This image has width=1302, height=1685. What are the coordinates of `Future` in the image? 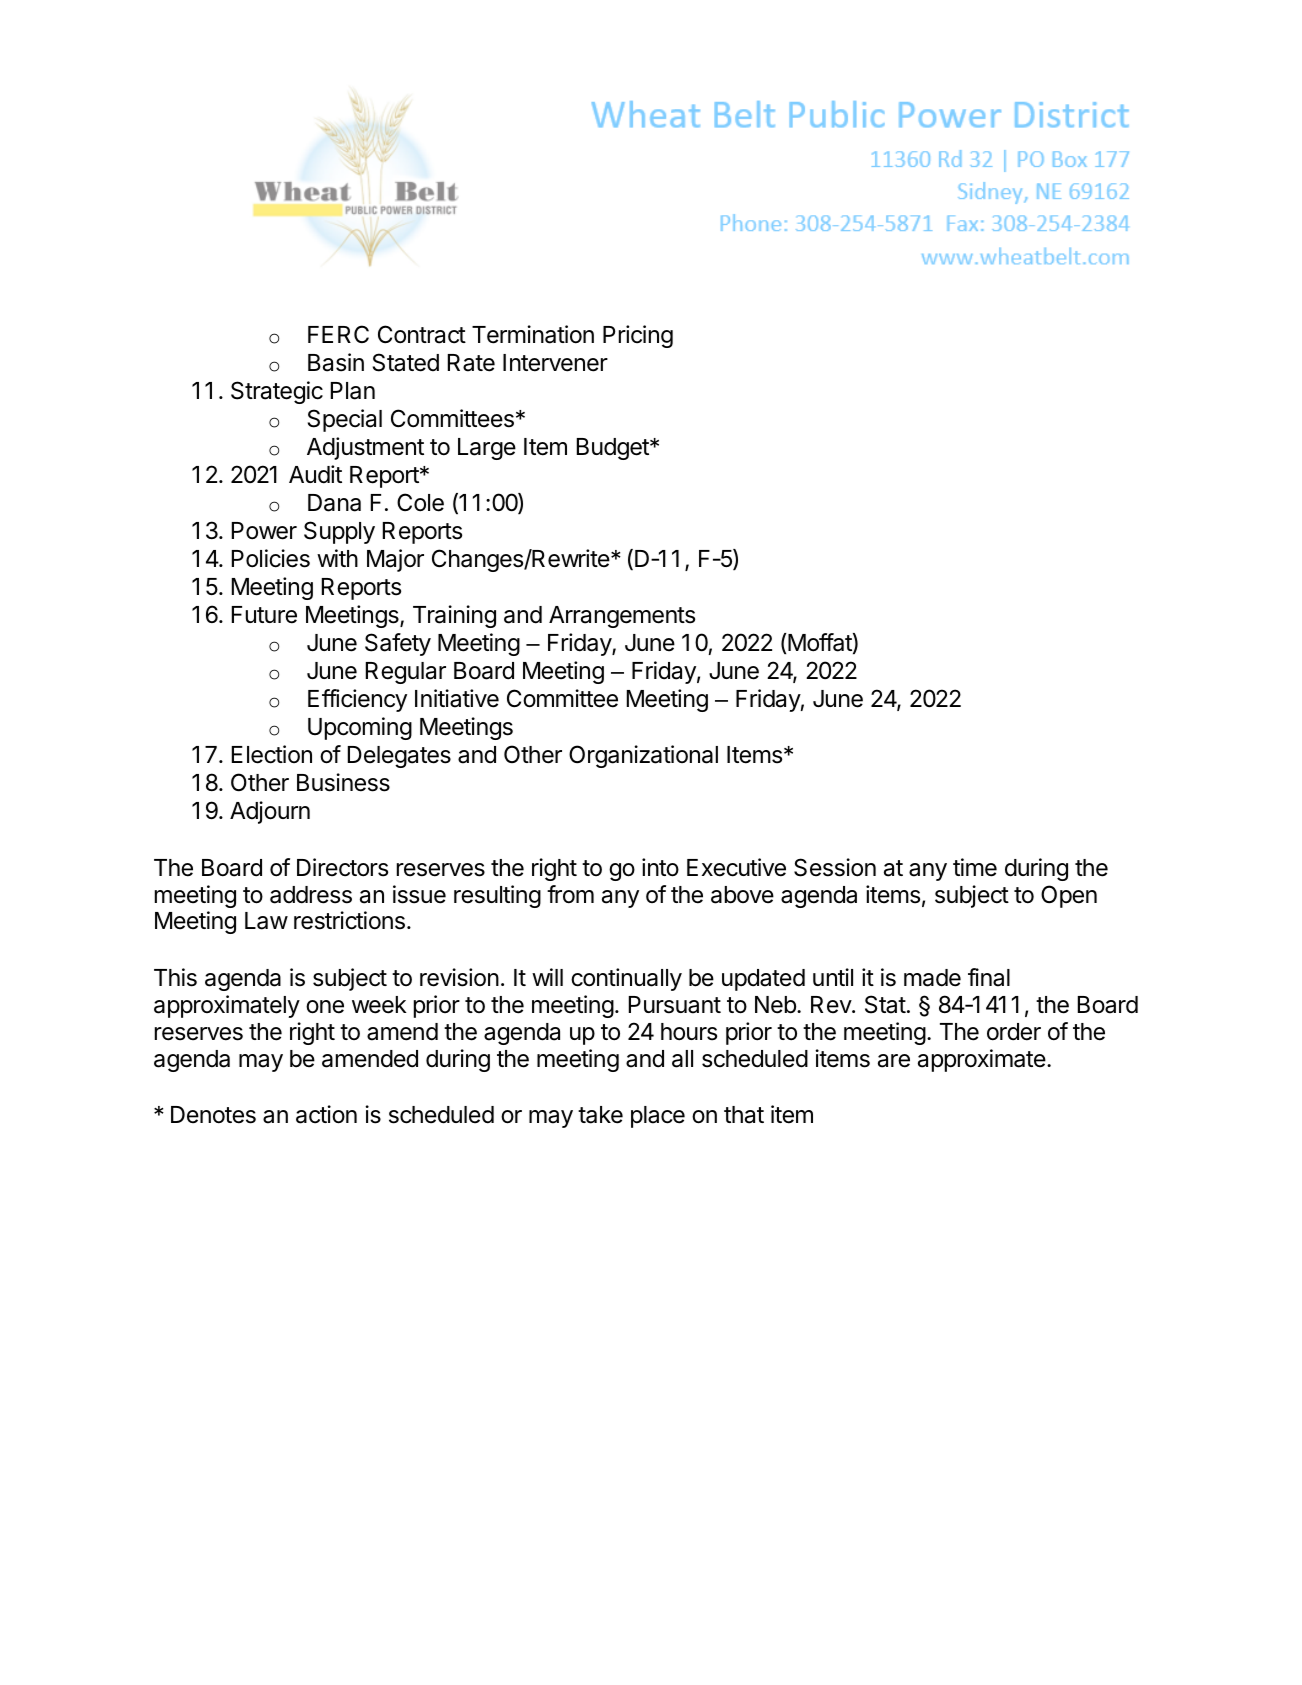 It's located at (264, 615).
